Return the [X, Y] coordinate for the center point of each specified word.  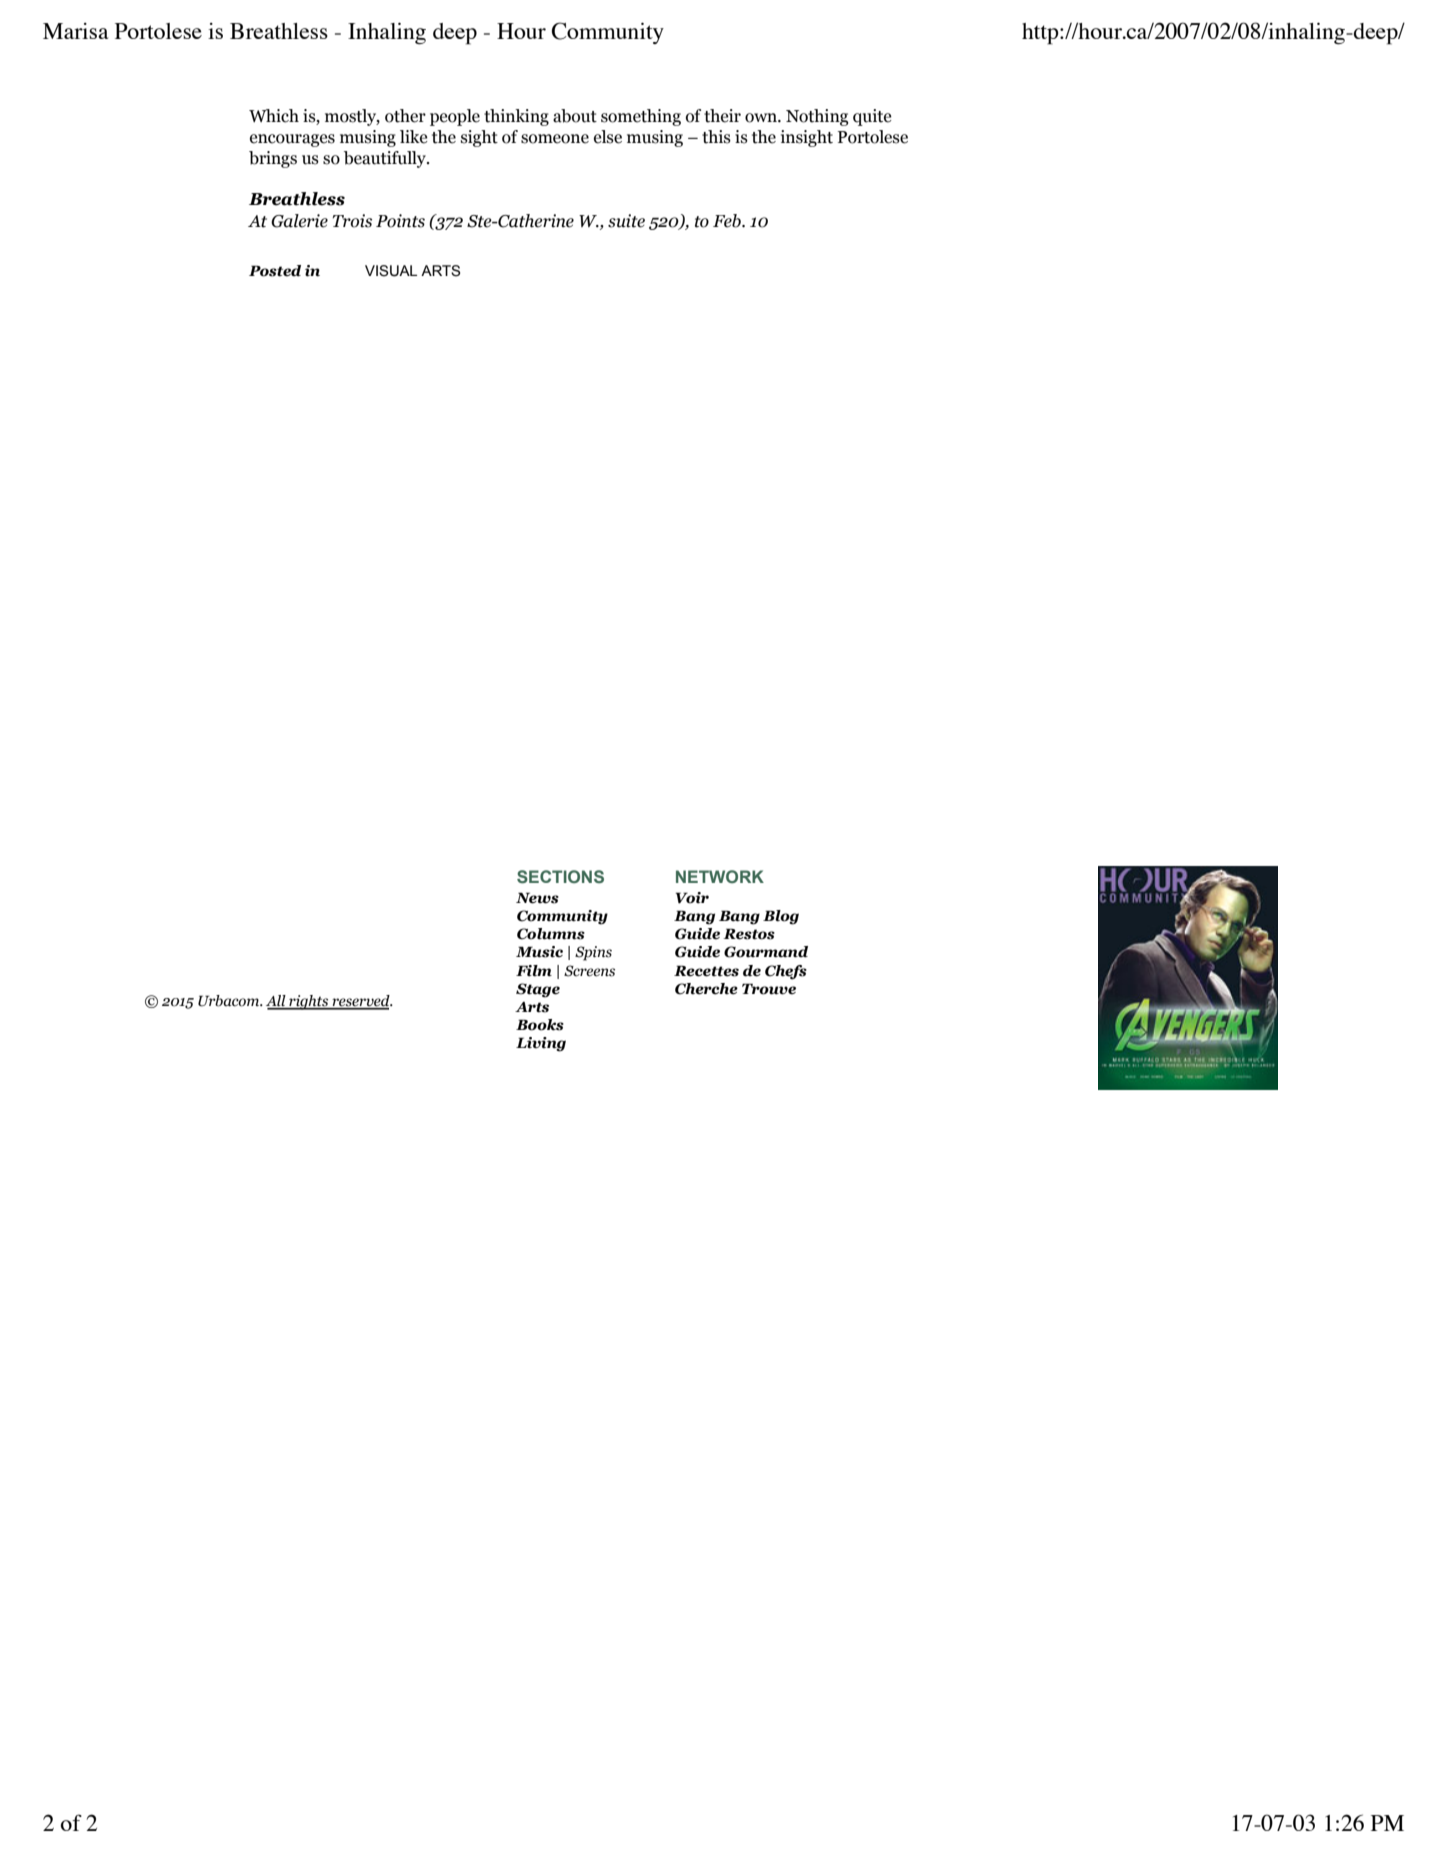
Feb [728, 221]
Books [540, 1025]
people [455, 117]
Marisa [75, 31]
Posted [275, 271]
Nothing [817, 117]
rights [309, 1002]
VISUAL [391, 271]
